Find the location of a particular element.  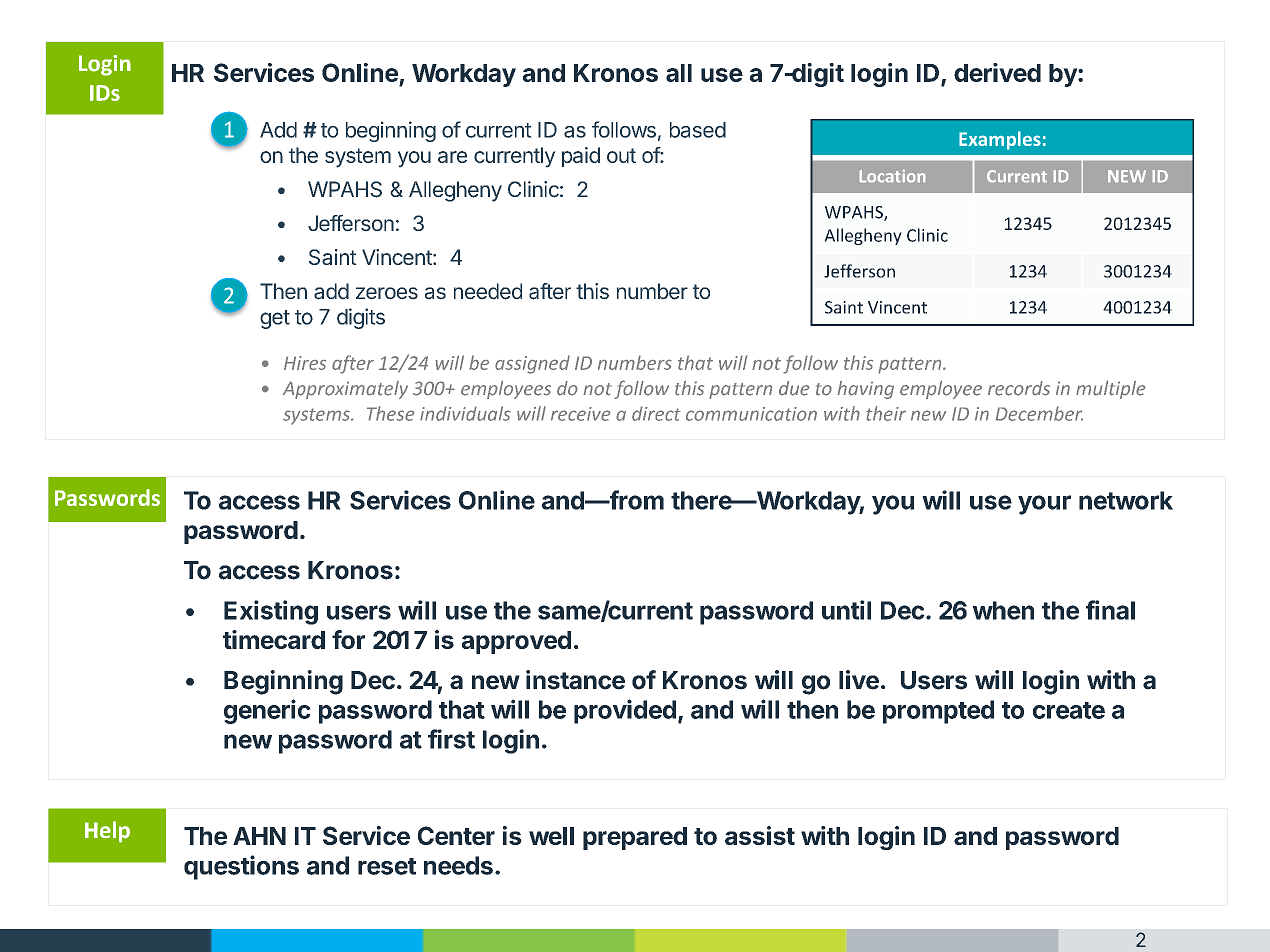

receive is located at coordinates (580, 414).
